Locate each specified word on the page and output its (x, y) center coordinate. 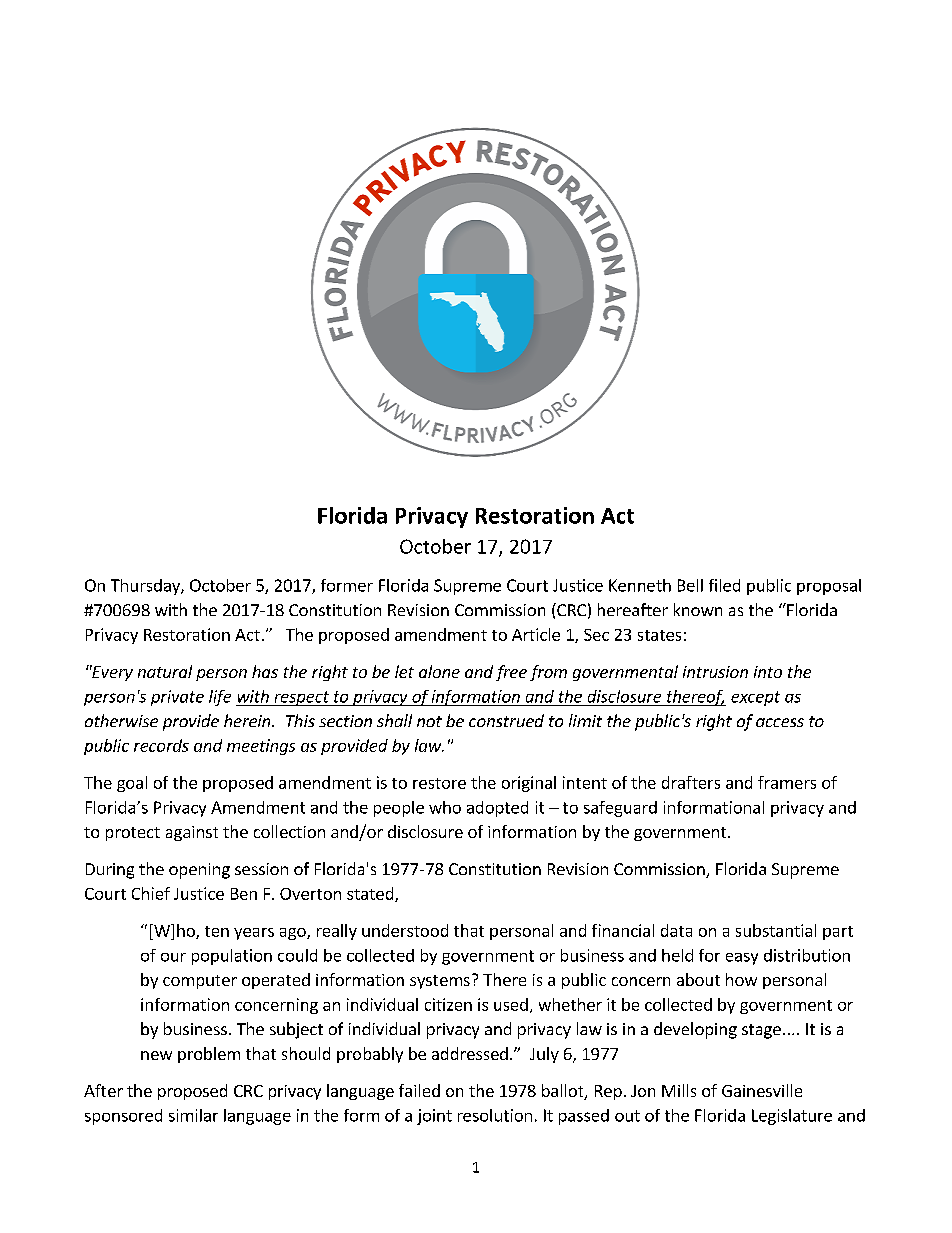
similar (193, 1115)
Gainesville (762, 1090)
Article (536, 634)
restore (439, 783)
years (254, 934)
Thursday (146, 587)
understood (405, 930)
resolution (495, 1115)
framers (787, 782)
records (161, 745)
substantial (776, 930)
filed (724, 585)
